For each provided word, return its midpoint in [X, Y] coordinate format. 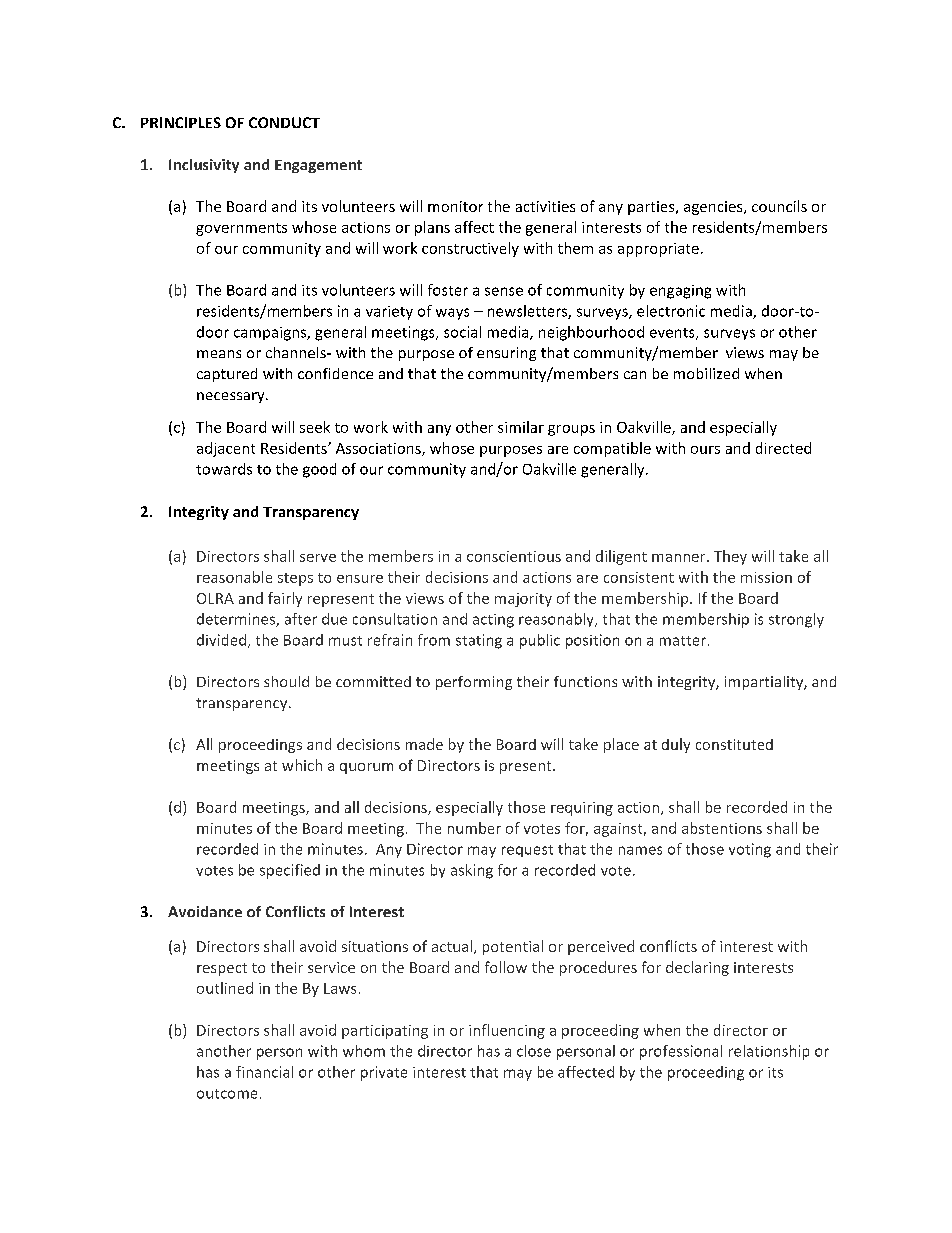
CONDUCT [284, 122]
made [424, 744]
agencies [714, 208]
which [302, 765]
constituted [734, 744]
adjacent [226, 449]
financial [264, 1072]
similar [521, 427]
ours [705, 450]
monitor [455, 206]
